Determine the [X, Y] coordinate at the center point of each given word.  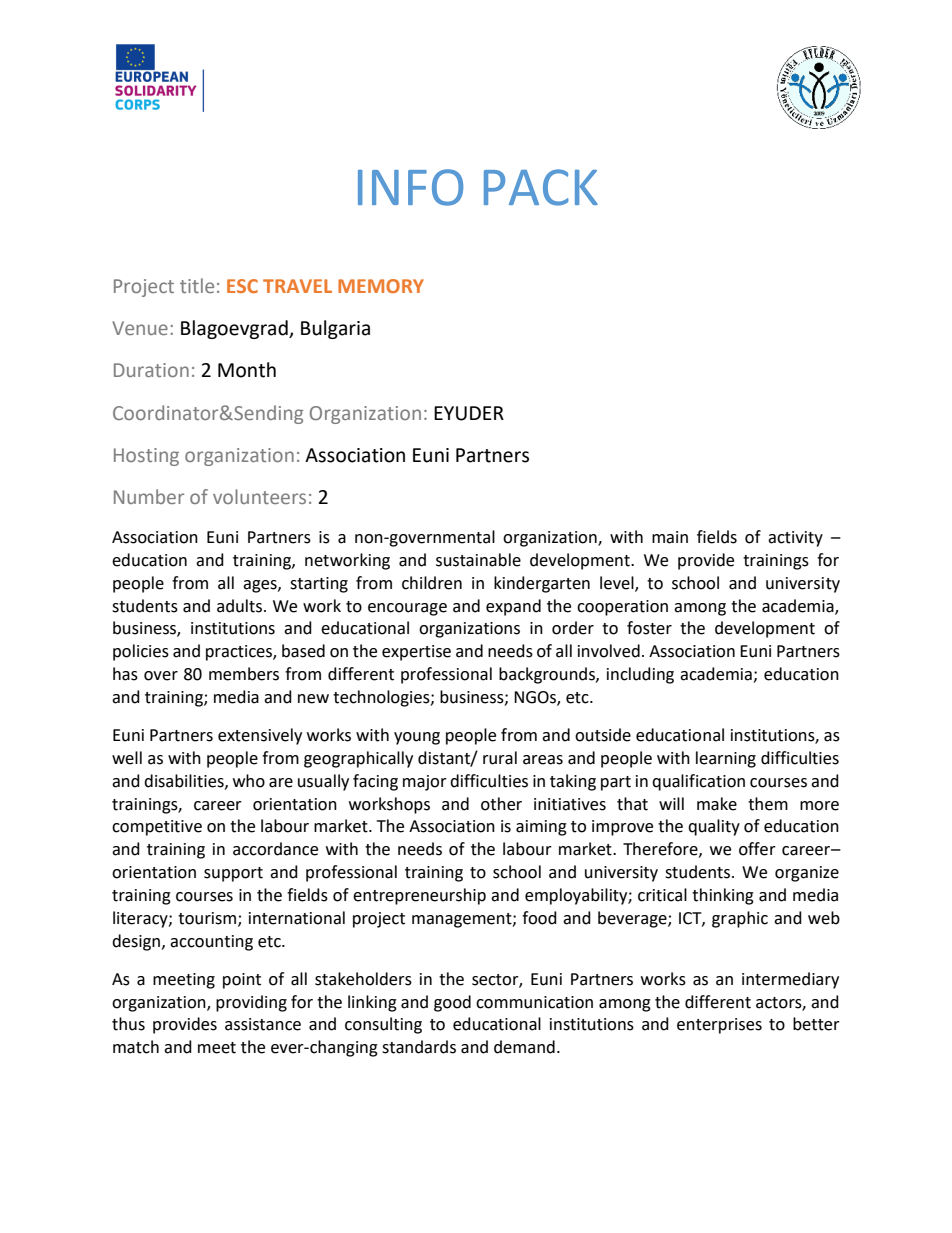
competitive [157, 828]
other [501, 804]
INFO [410, 187]
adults [241, 606]
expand [513, 607]
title [197, 285]
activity [795, 539]
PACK [541, 187]
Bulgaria [335, 329]
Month [247, 370]
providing [251, 1003]
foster [649, 628]
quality [714, 827]
